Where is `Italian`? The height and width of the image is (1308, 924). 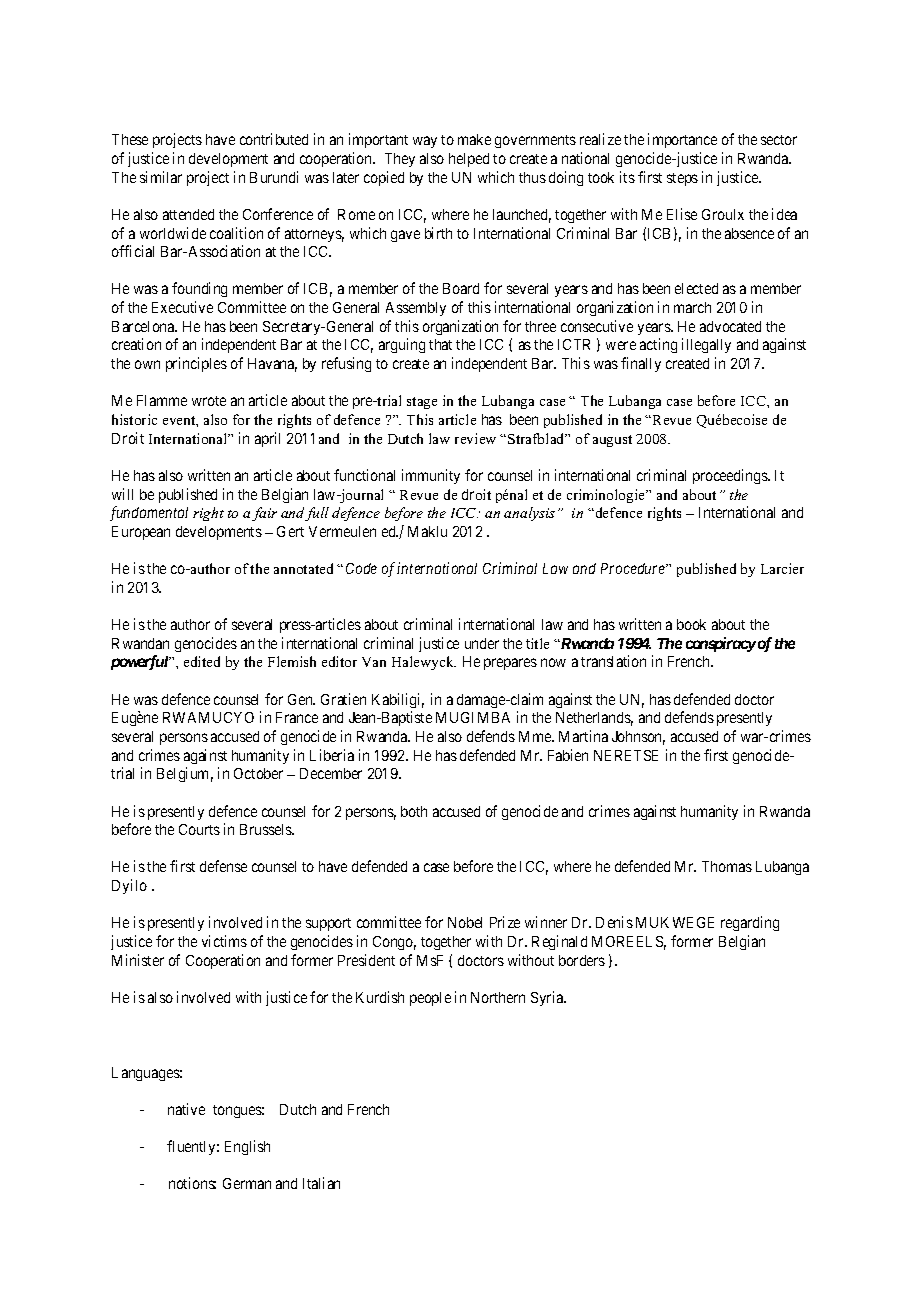
Italian is located at coordinates (321, 1183).
